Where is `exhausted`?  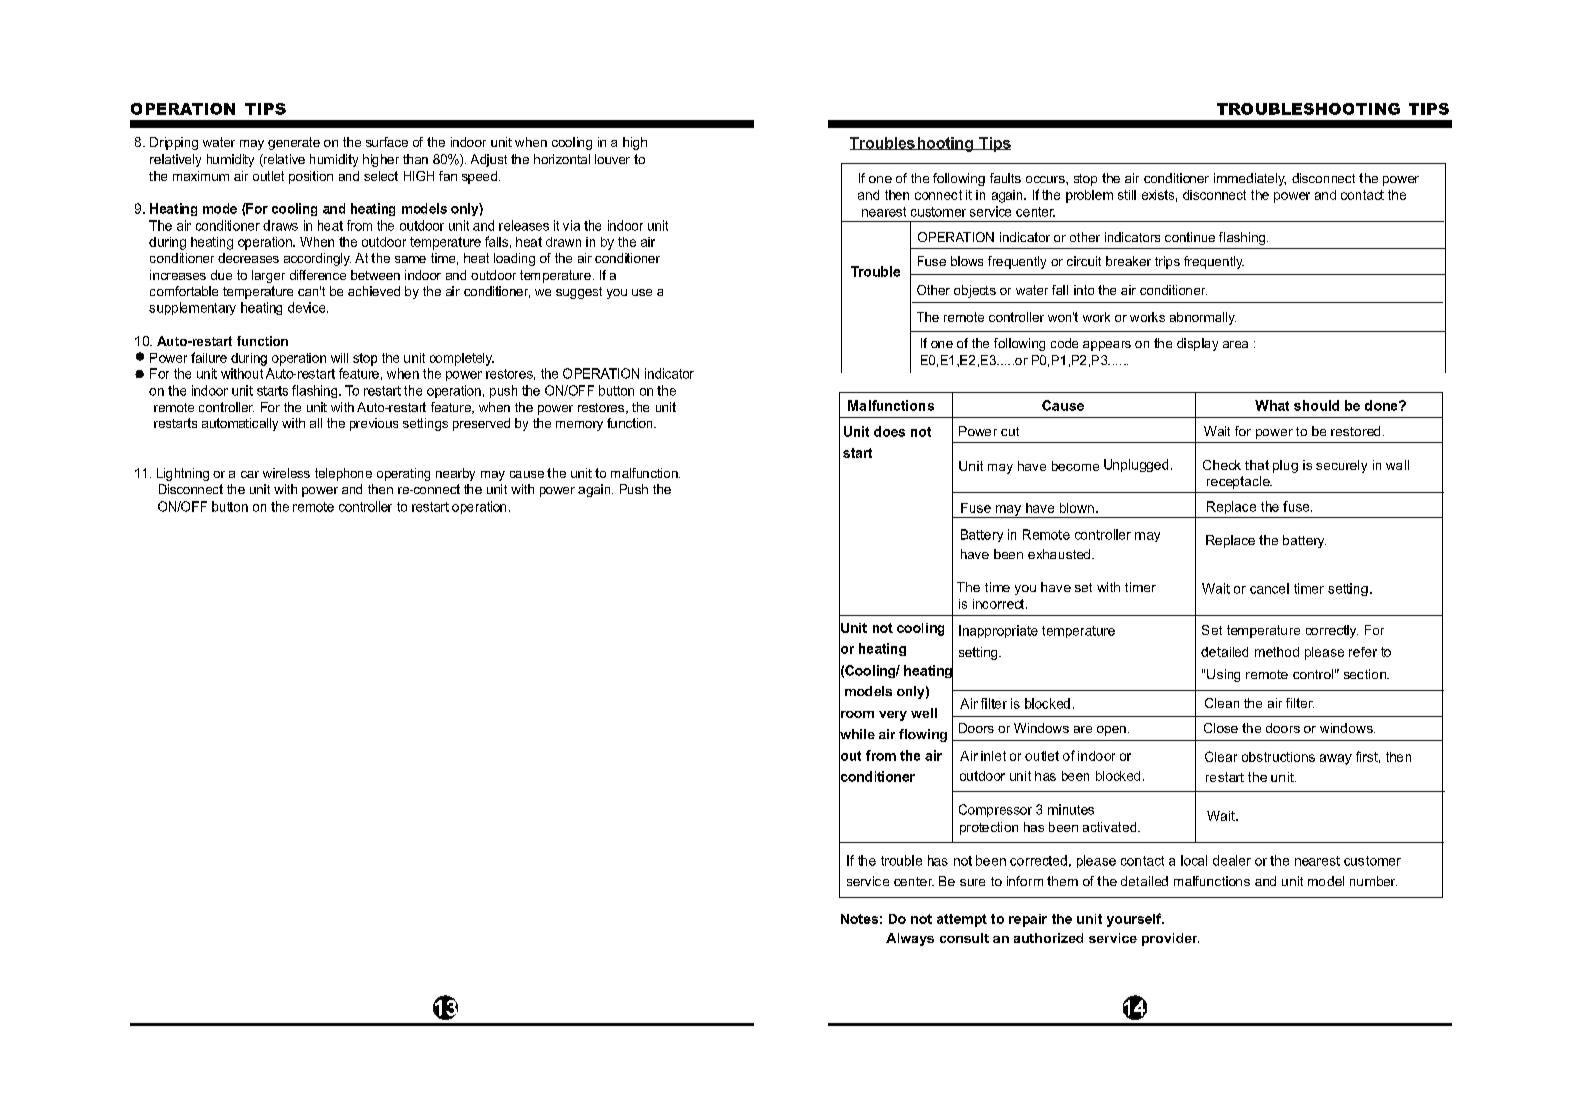 exhausted is located at coordinates (1060, 554).
